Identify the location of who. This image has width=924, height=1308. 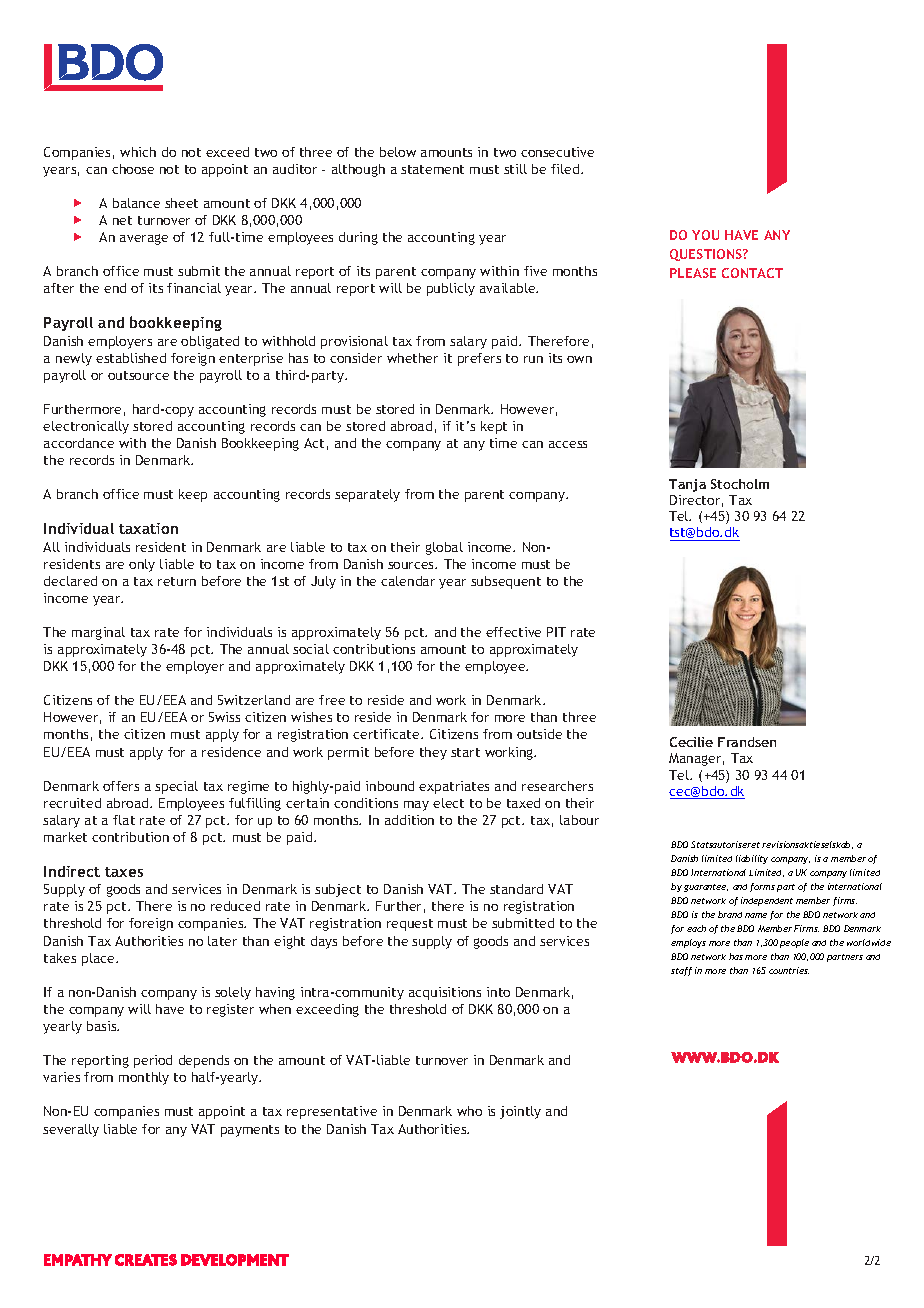
(469, 1111).
